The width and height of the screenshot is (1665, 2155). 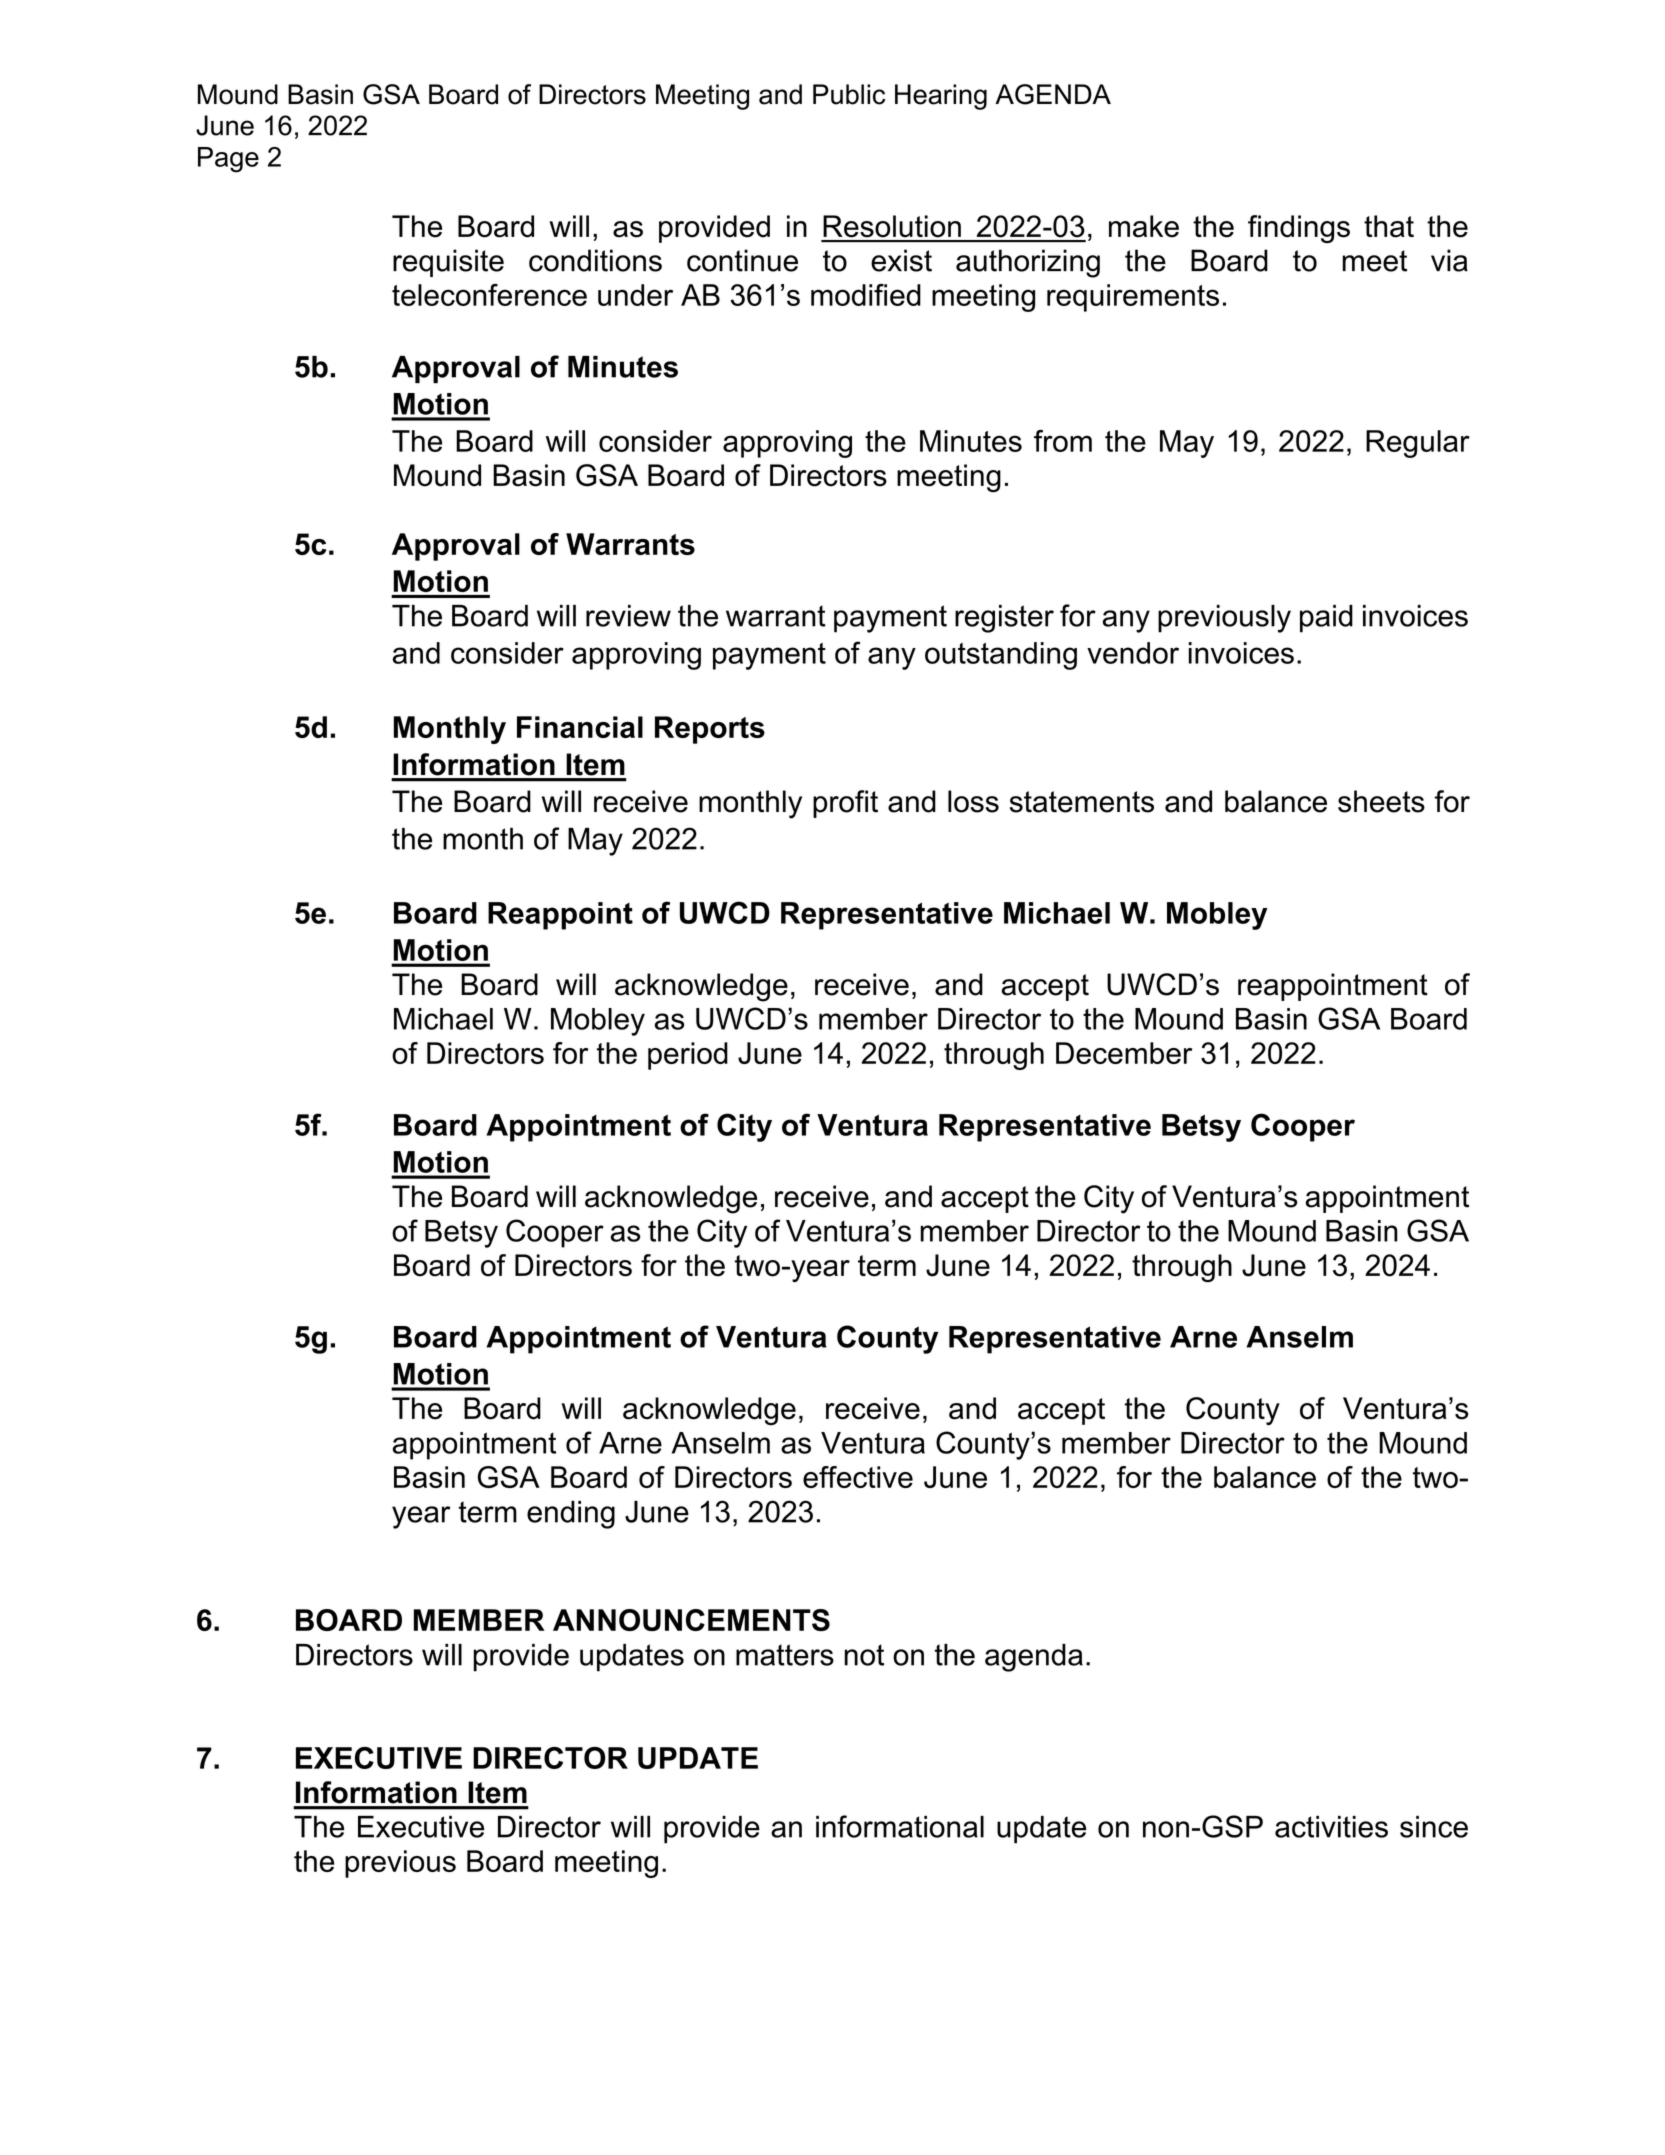 What do you see at coordinates (1124, 1053) in the screenshot?
I see `December` at bounding box center [1124, 1053].
